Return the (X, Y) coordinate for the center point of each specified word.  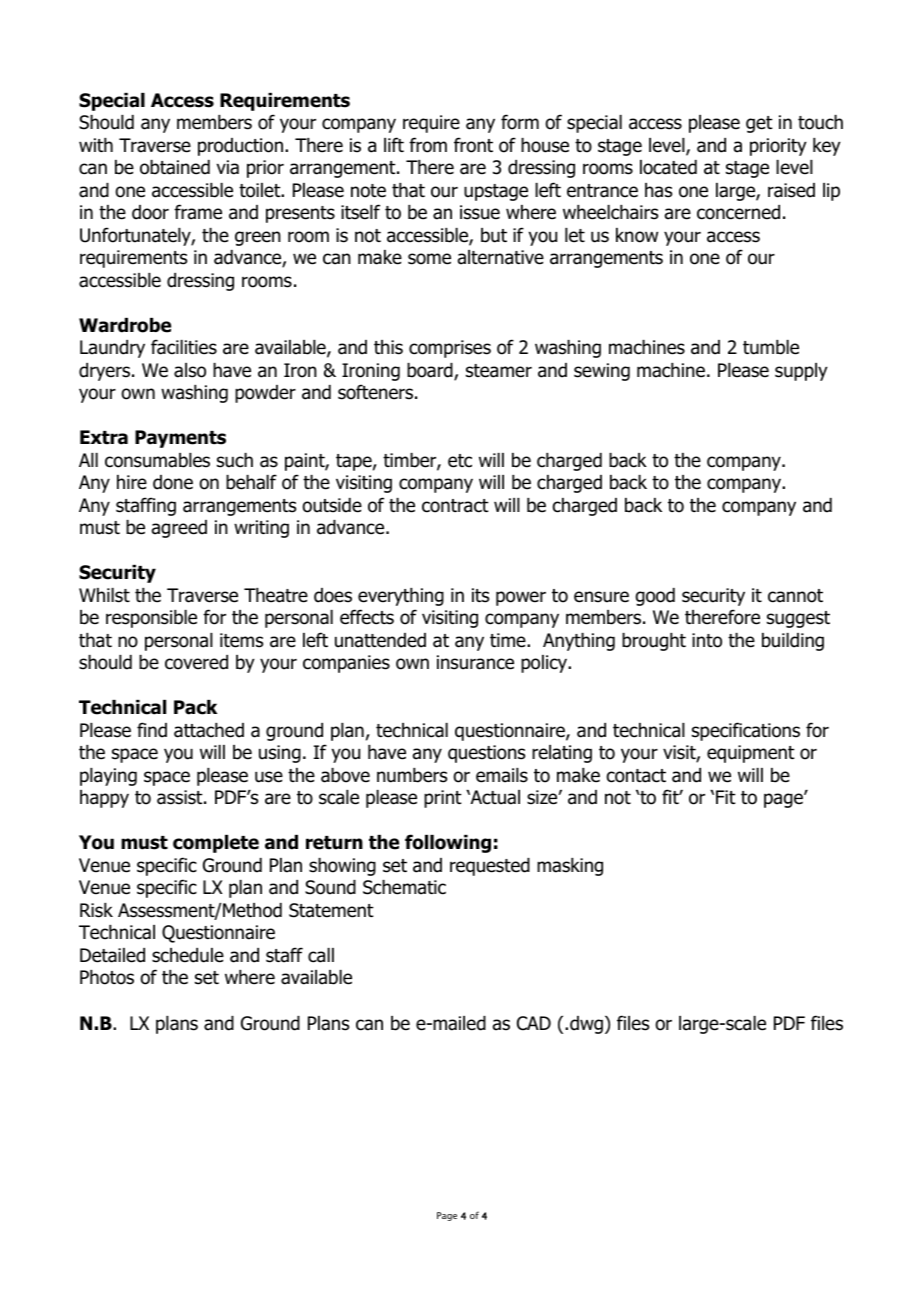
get (759, 124)
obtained (175, 167)
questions (486, 754)
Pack (195, 707)
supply (801, 372)
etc (460, 461)
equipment (751, 754)
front (473, 145)
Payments (180, 439)
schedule (188, 955)
